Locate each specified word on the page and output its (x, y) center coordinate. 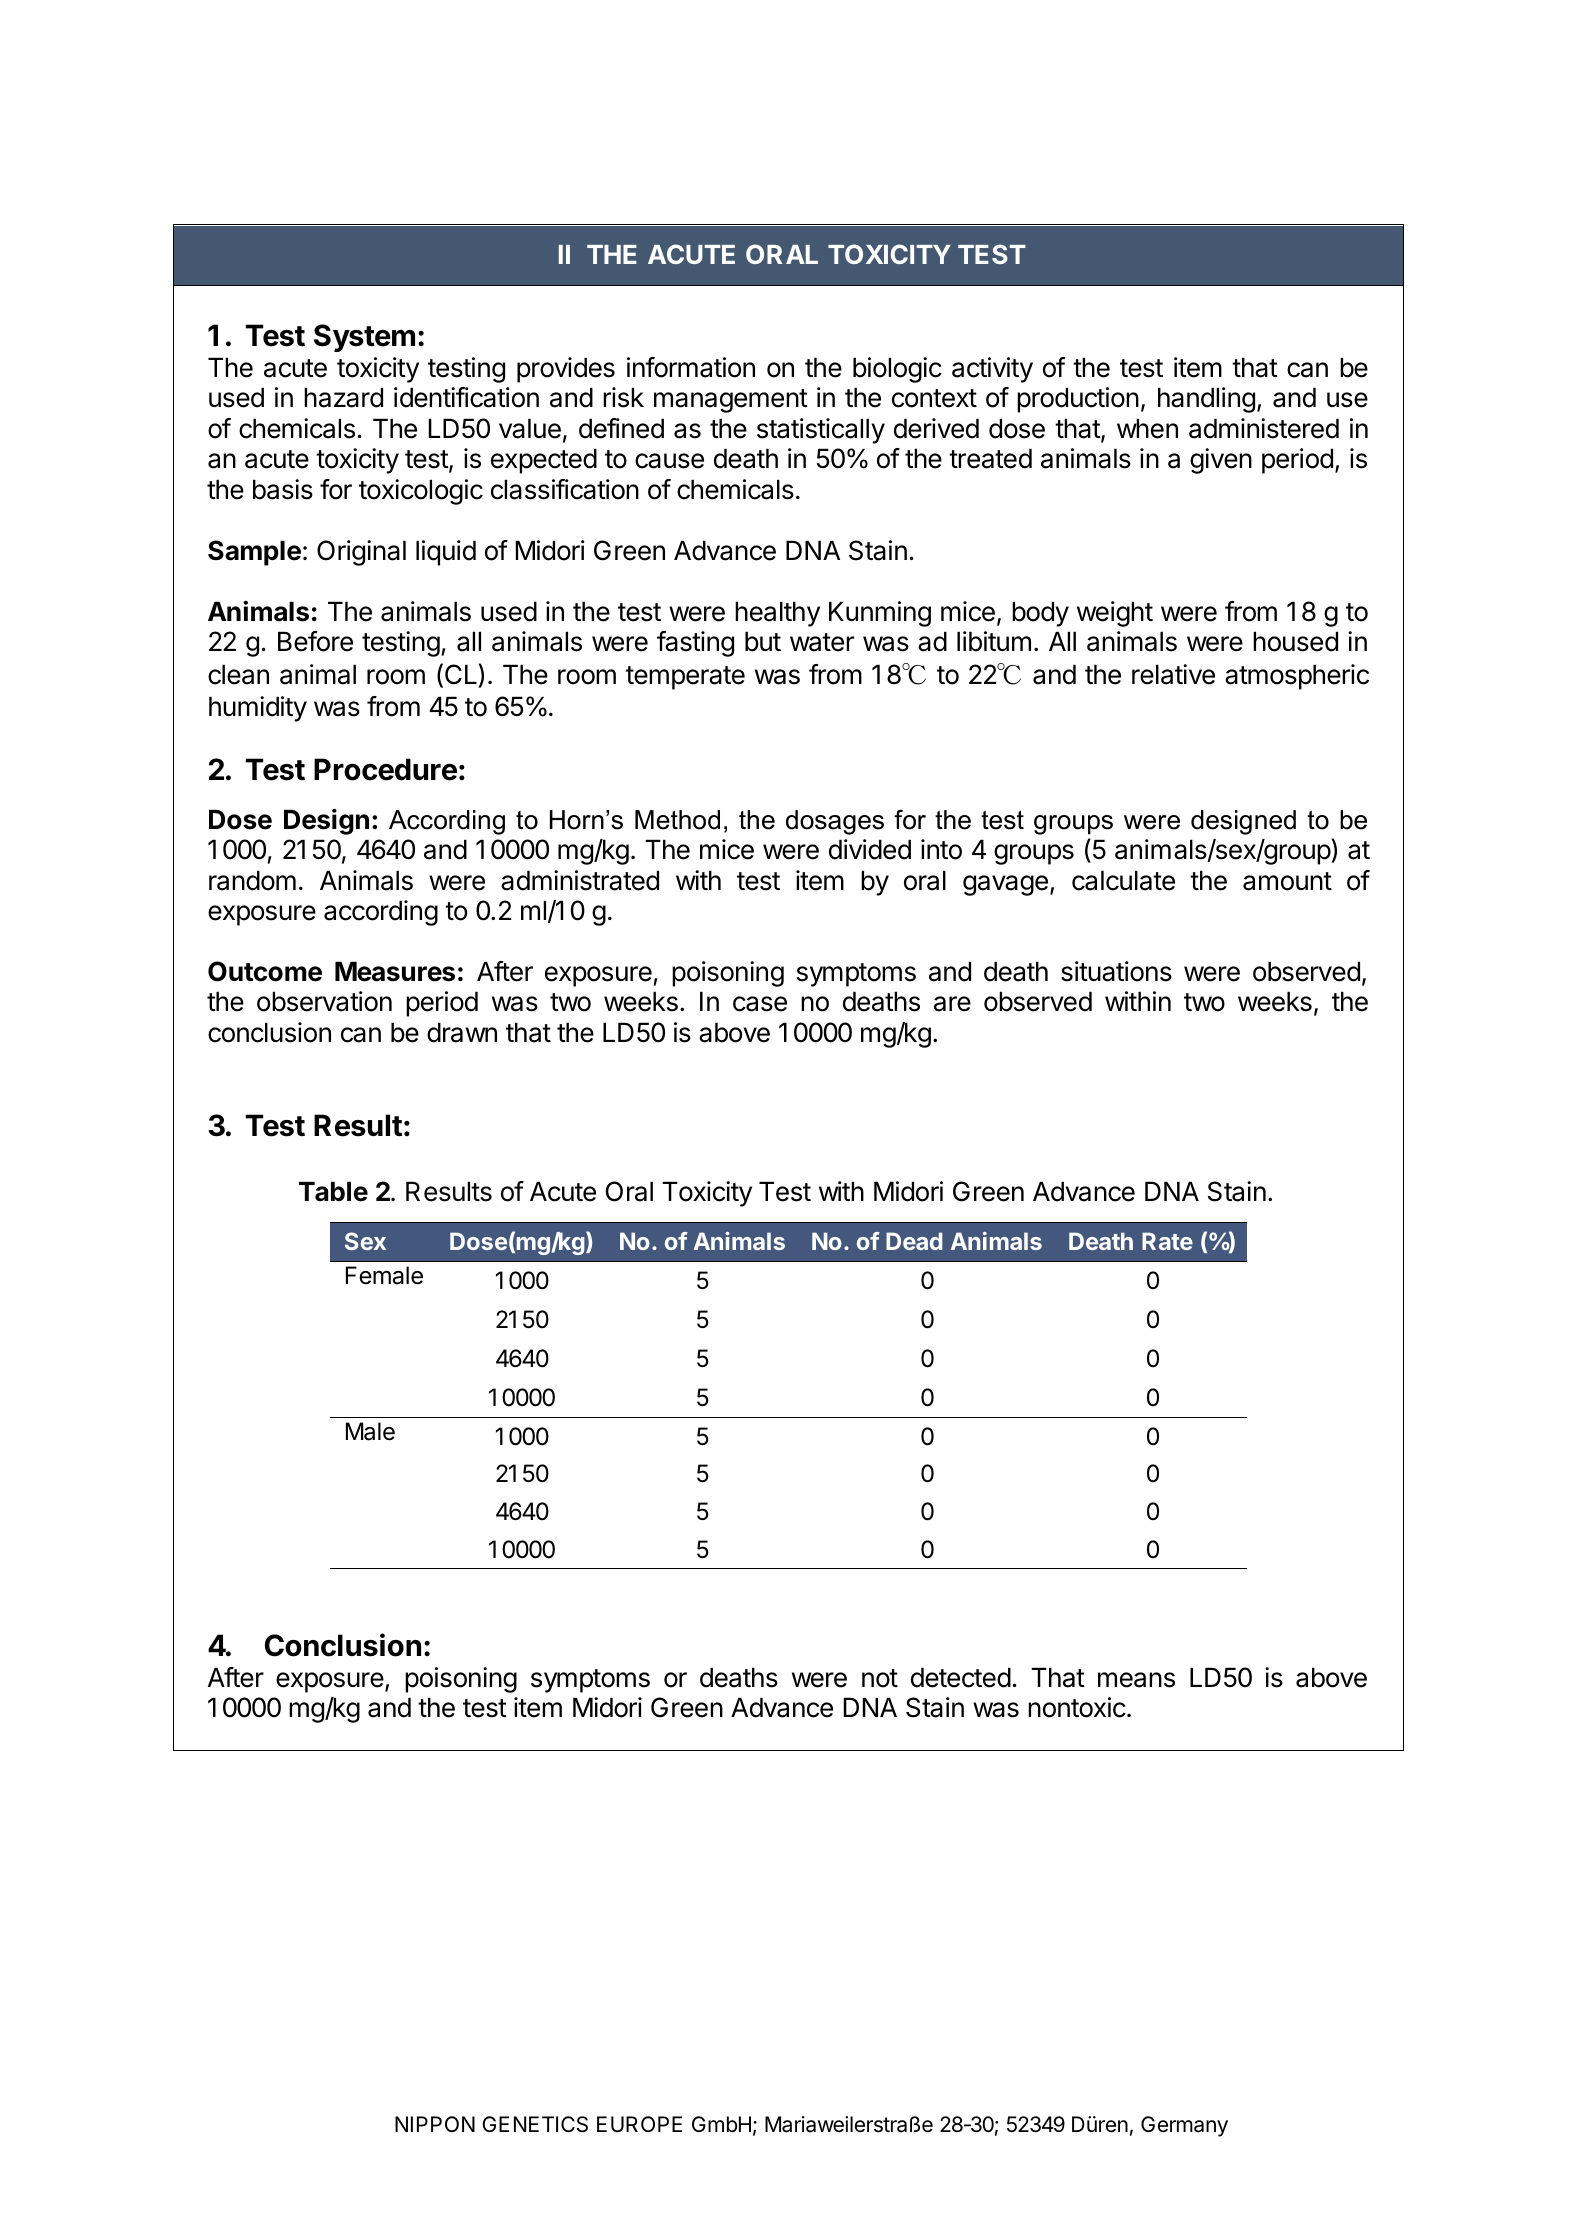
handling (1206, 400)
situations (1116, 971)
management (731, 401)
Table (333, 1191)
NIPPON (435, 2124)
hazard (343, 397)
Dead (914, 1241)
